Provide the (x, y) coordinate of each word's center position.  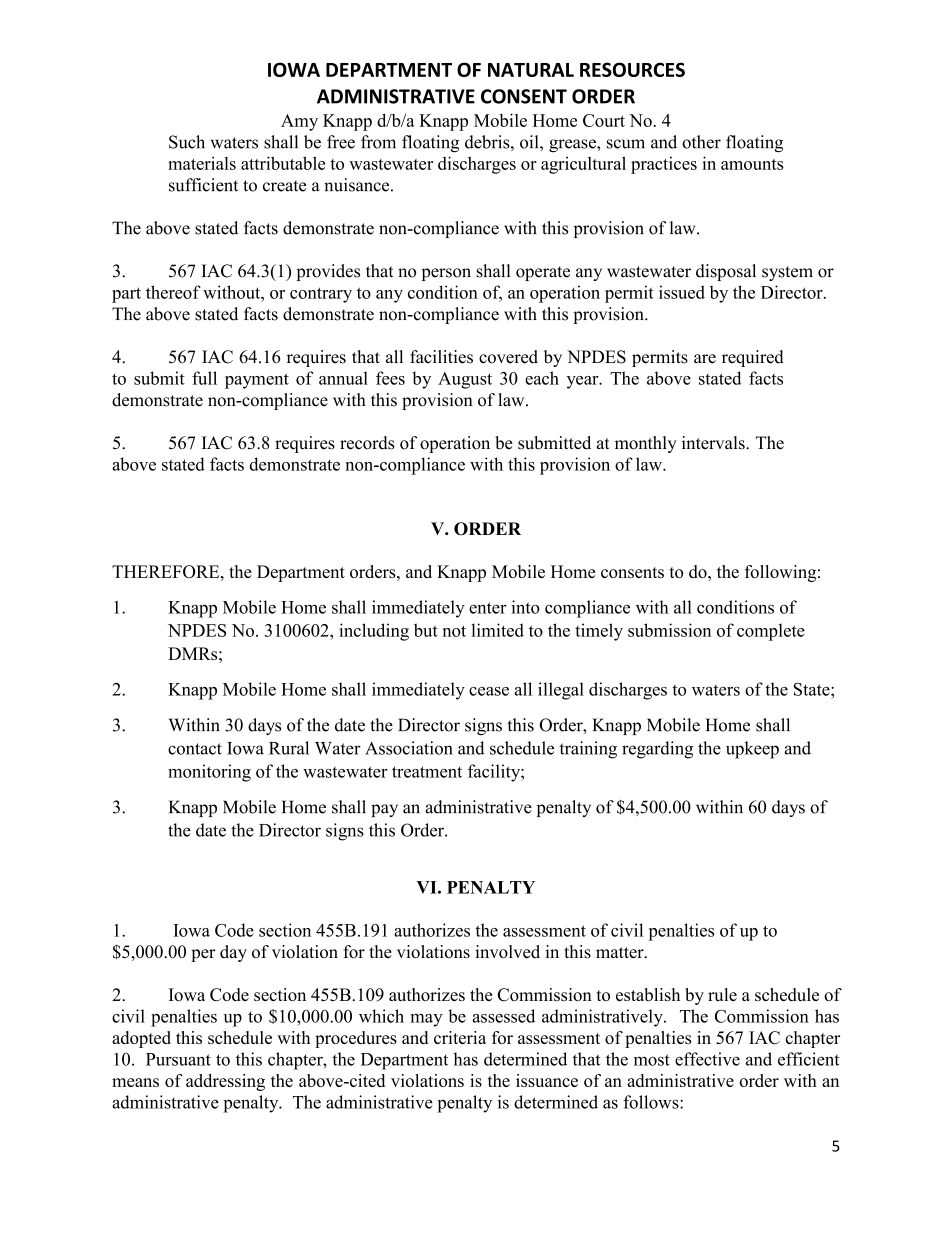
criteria (460, 1037)
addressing (225, 1082)
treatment (427, 772)
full (204, 378)
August (465, 380)
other (701, 142)
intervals (714, 443)
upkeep (752, 750)
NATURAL (531, 70)
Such (187, 142)
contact (195, 749)
